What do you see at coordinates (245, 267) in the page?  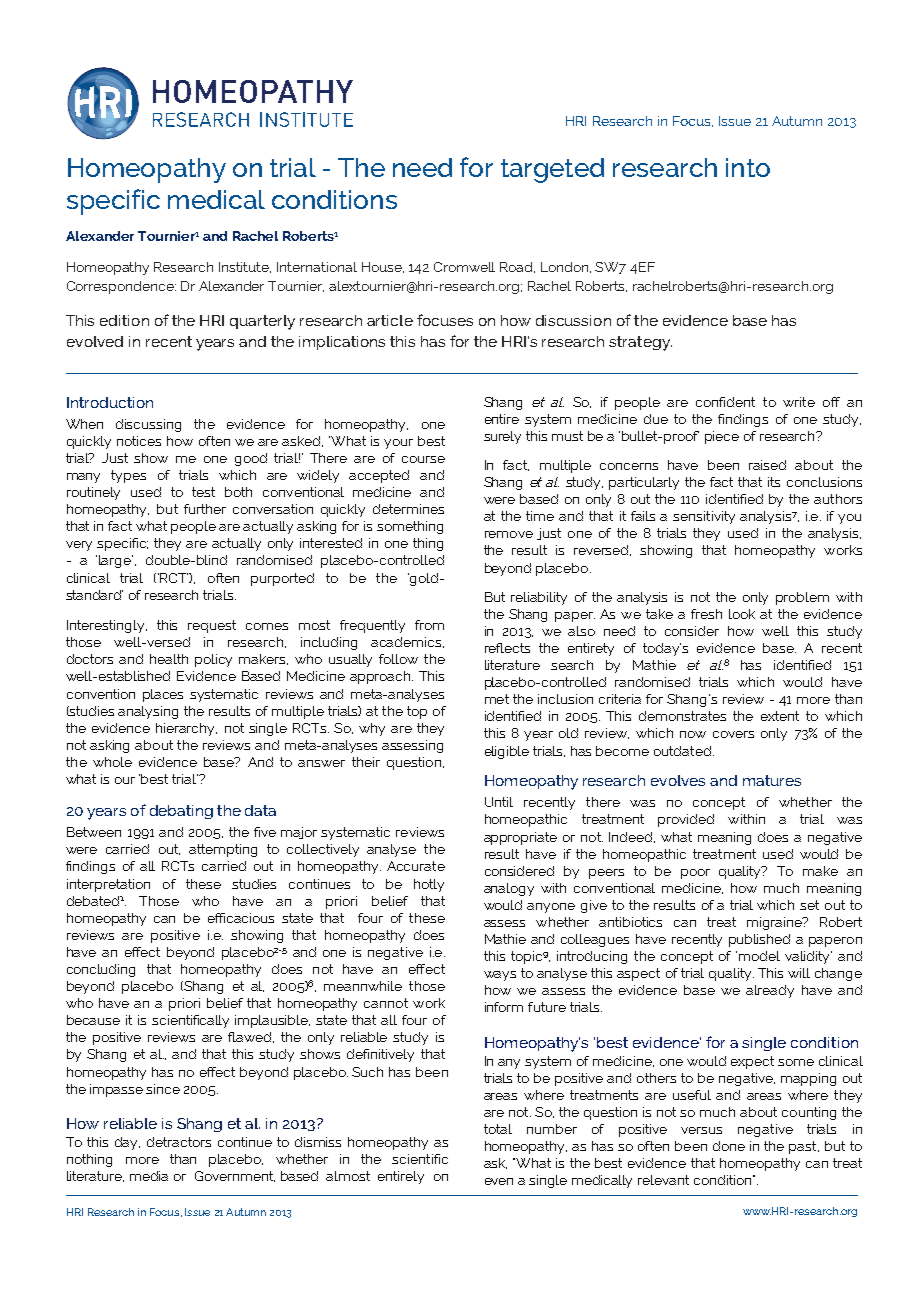 I see `Institute` at bounding box center [245, 267].
